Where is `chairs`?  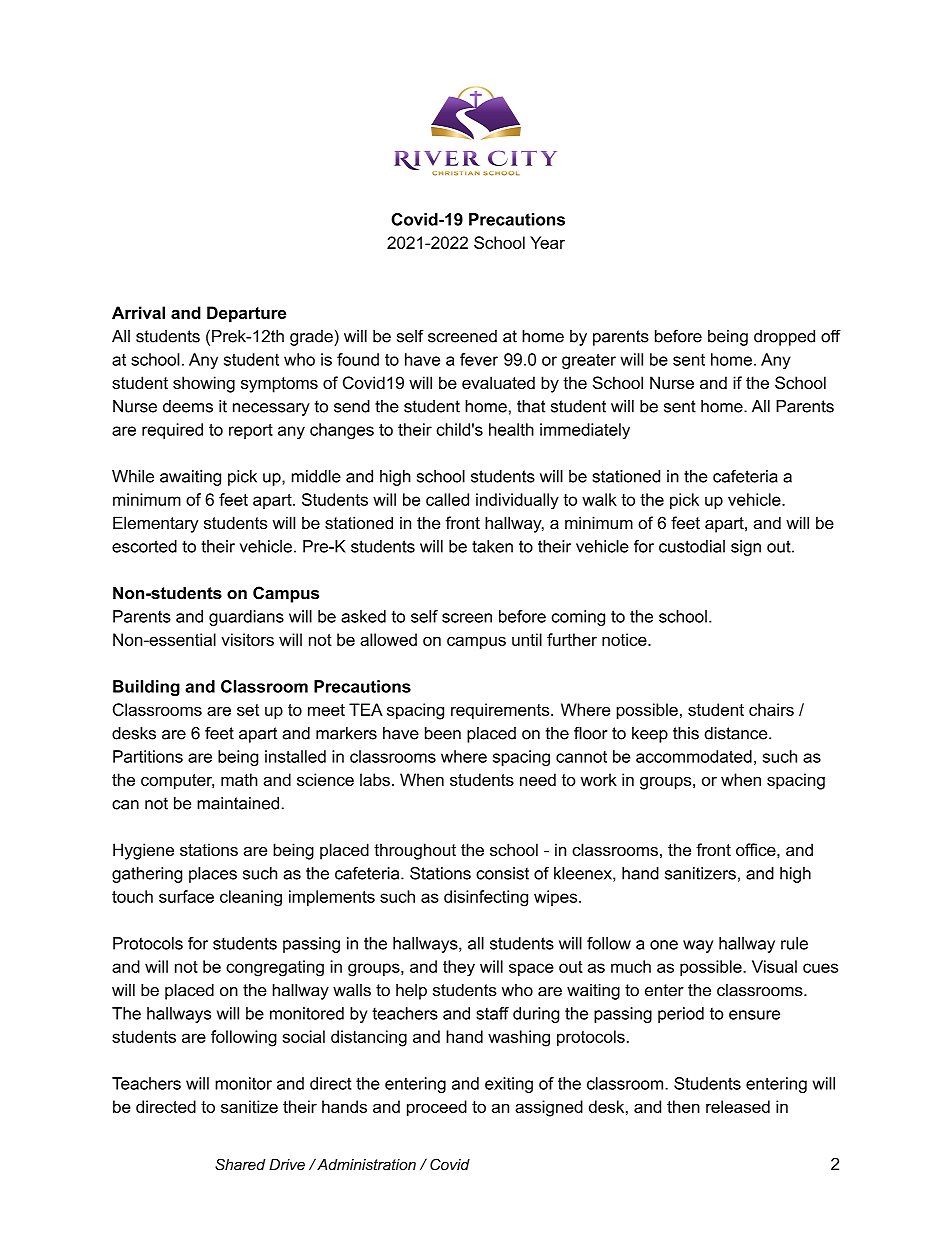 chairs is located at coordinates (771, 709).
